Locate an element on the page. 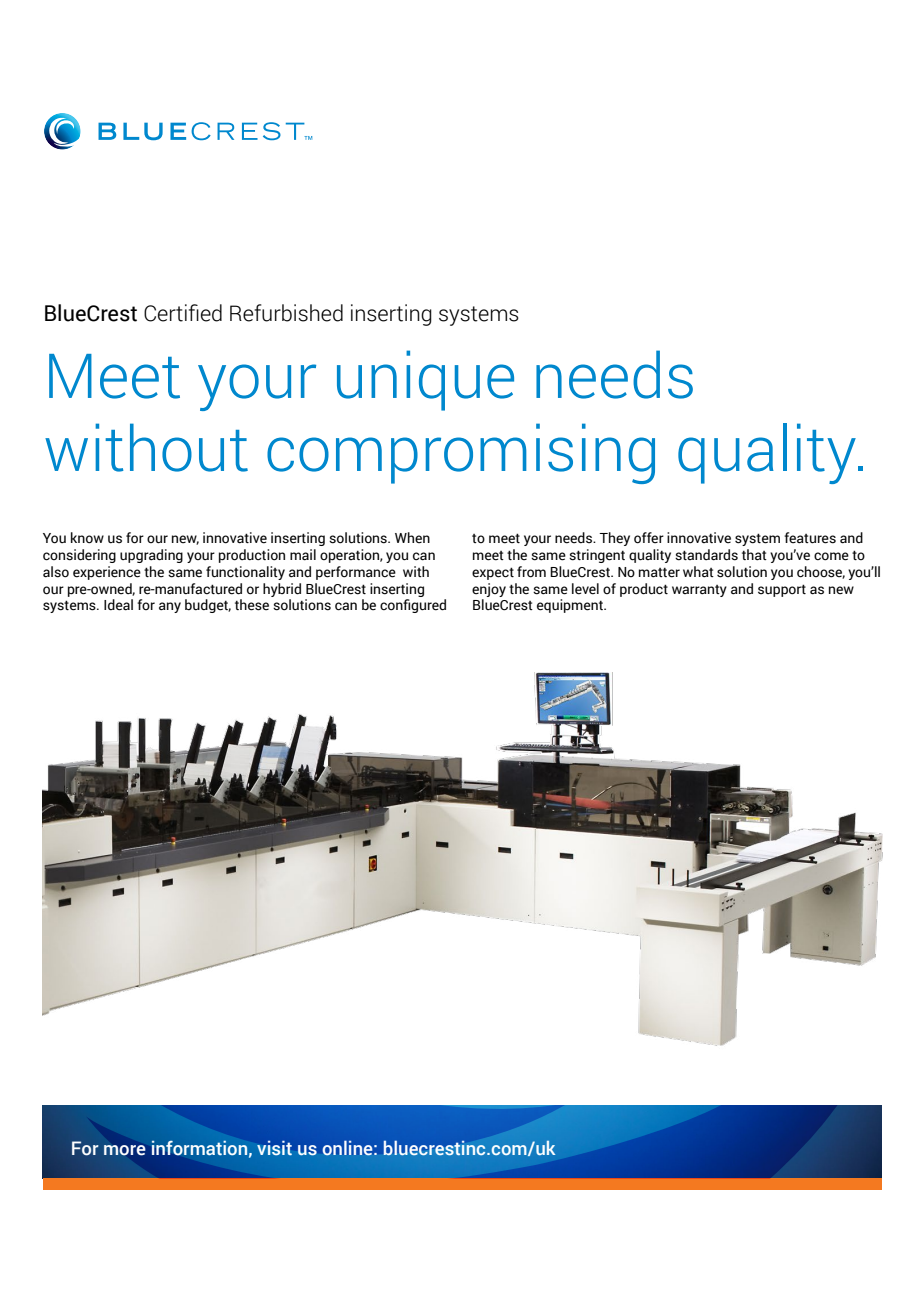 The image size is (924, 1308). more is located at coordinates (125, 1150).
